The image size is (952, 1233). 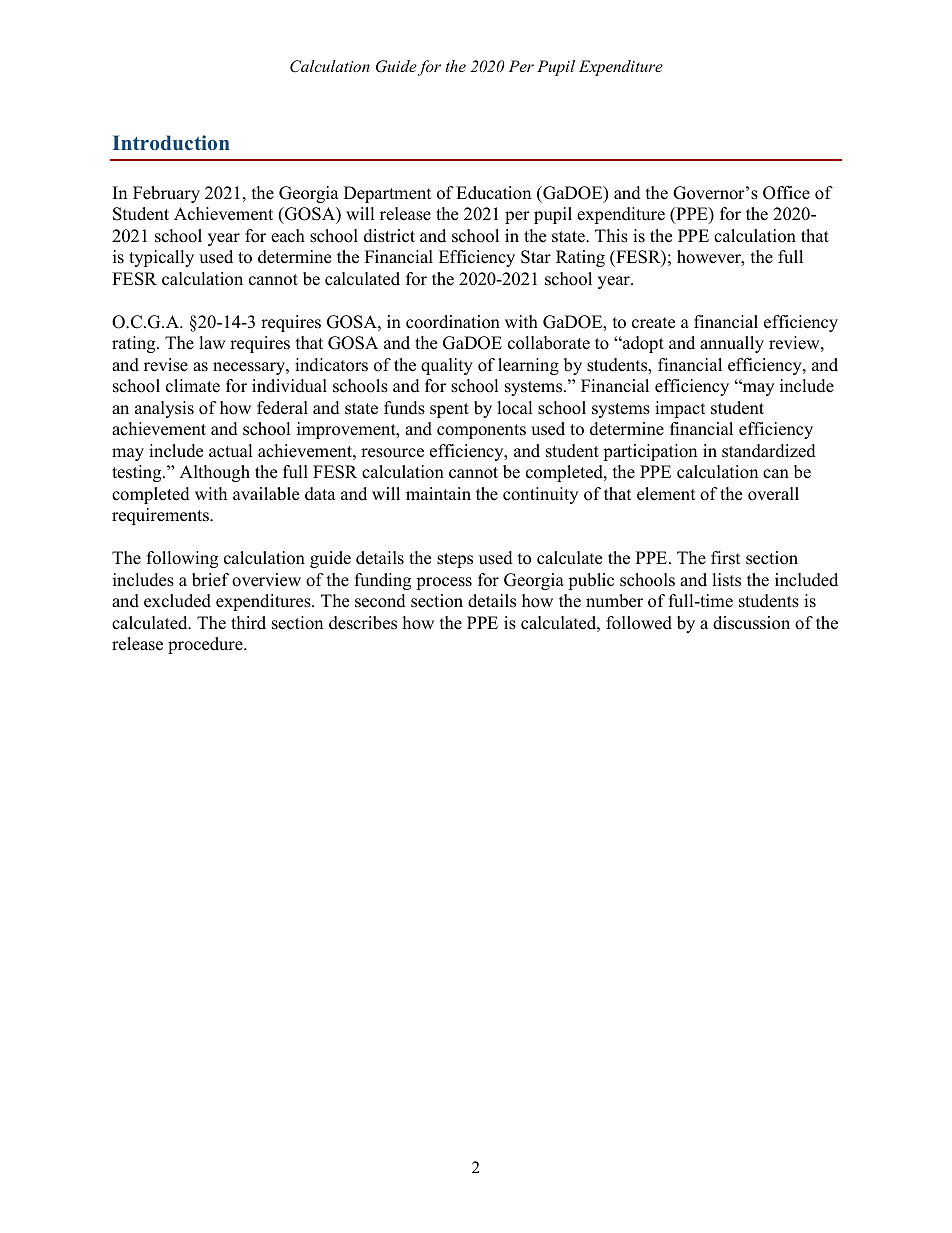 What do you see at coordinates (493, 193) in the image?
I see `Education` at bounding box center [493, 193].
